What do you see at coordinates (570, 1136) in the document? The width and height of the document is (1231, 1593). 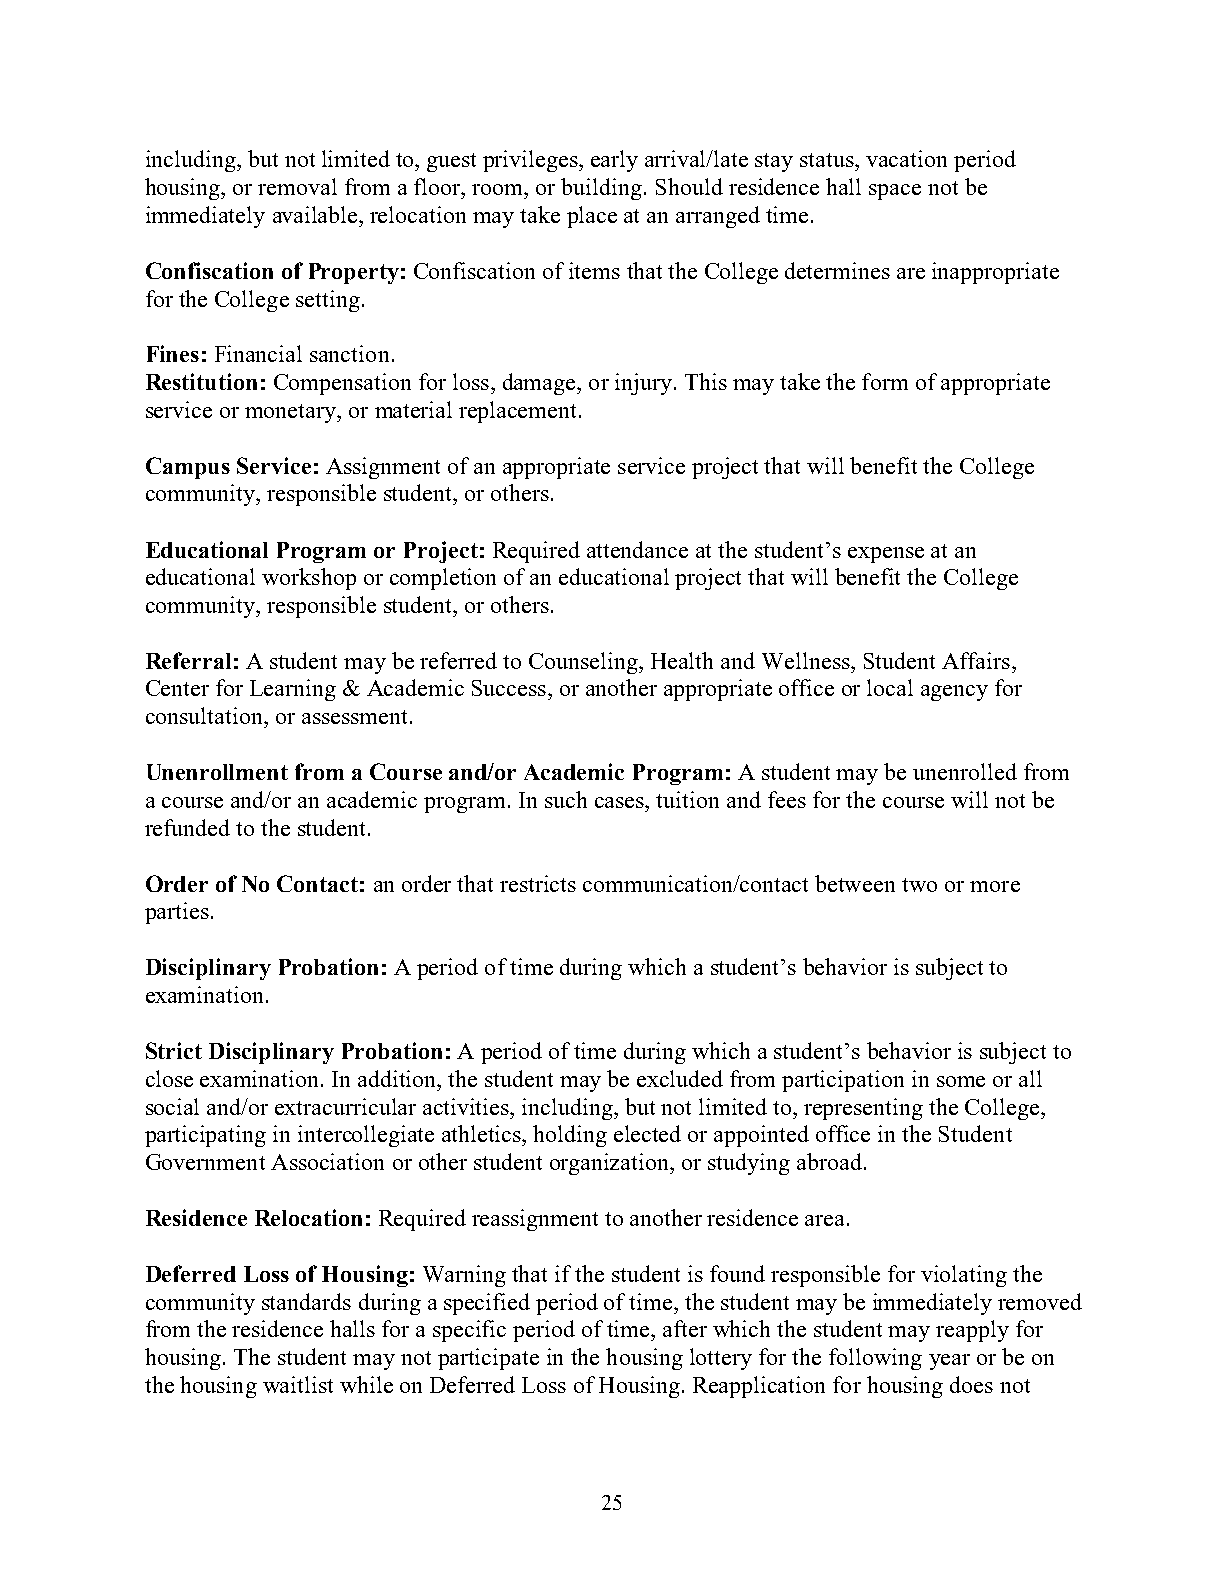 I see `holding` at bounding box center [570, 1136].
